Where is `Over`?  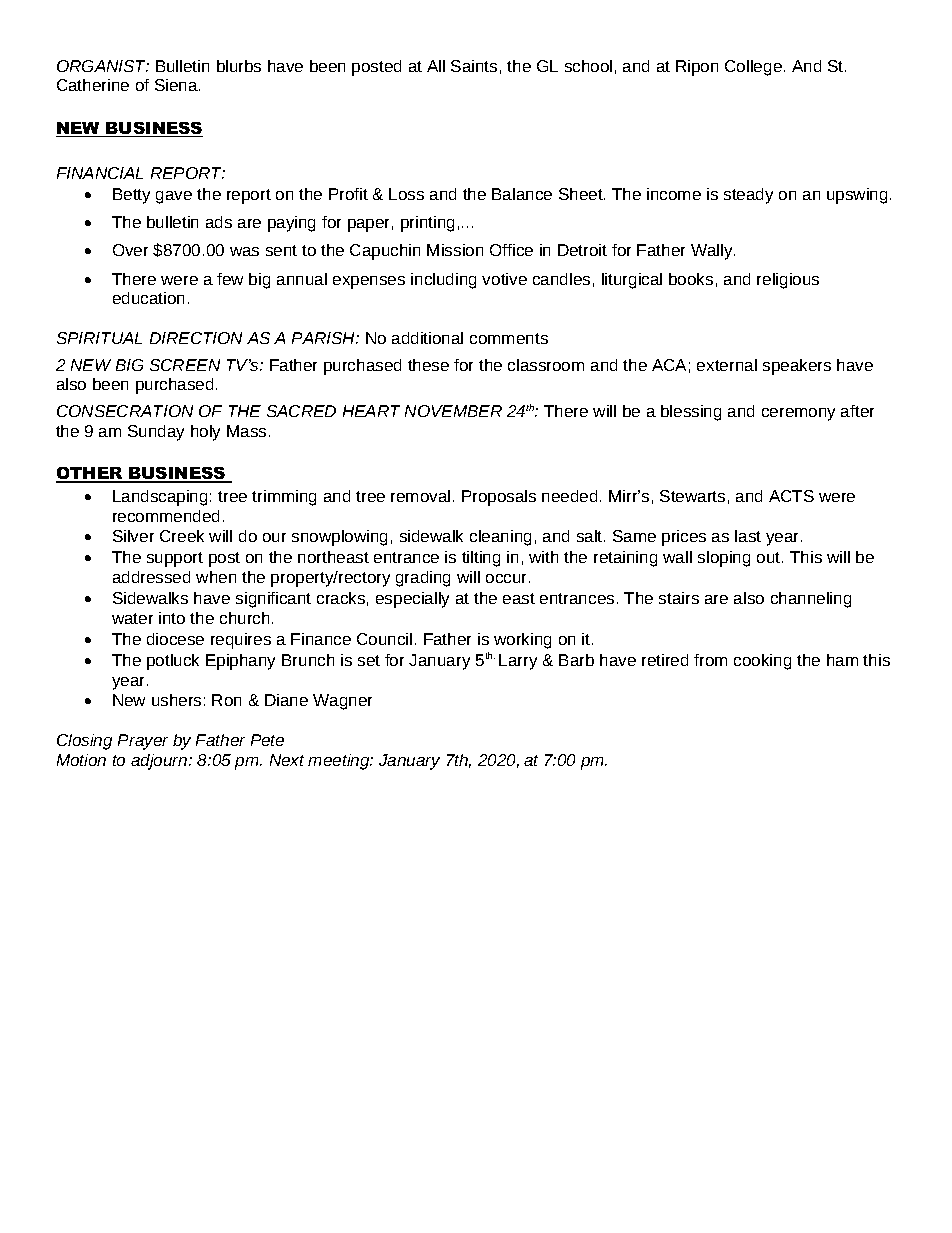 Over is located at coordinates (130, 250).
